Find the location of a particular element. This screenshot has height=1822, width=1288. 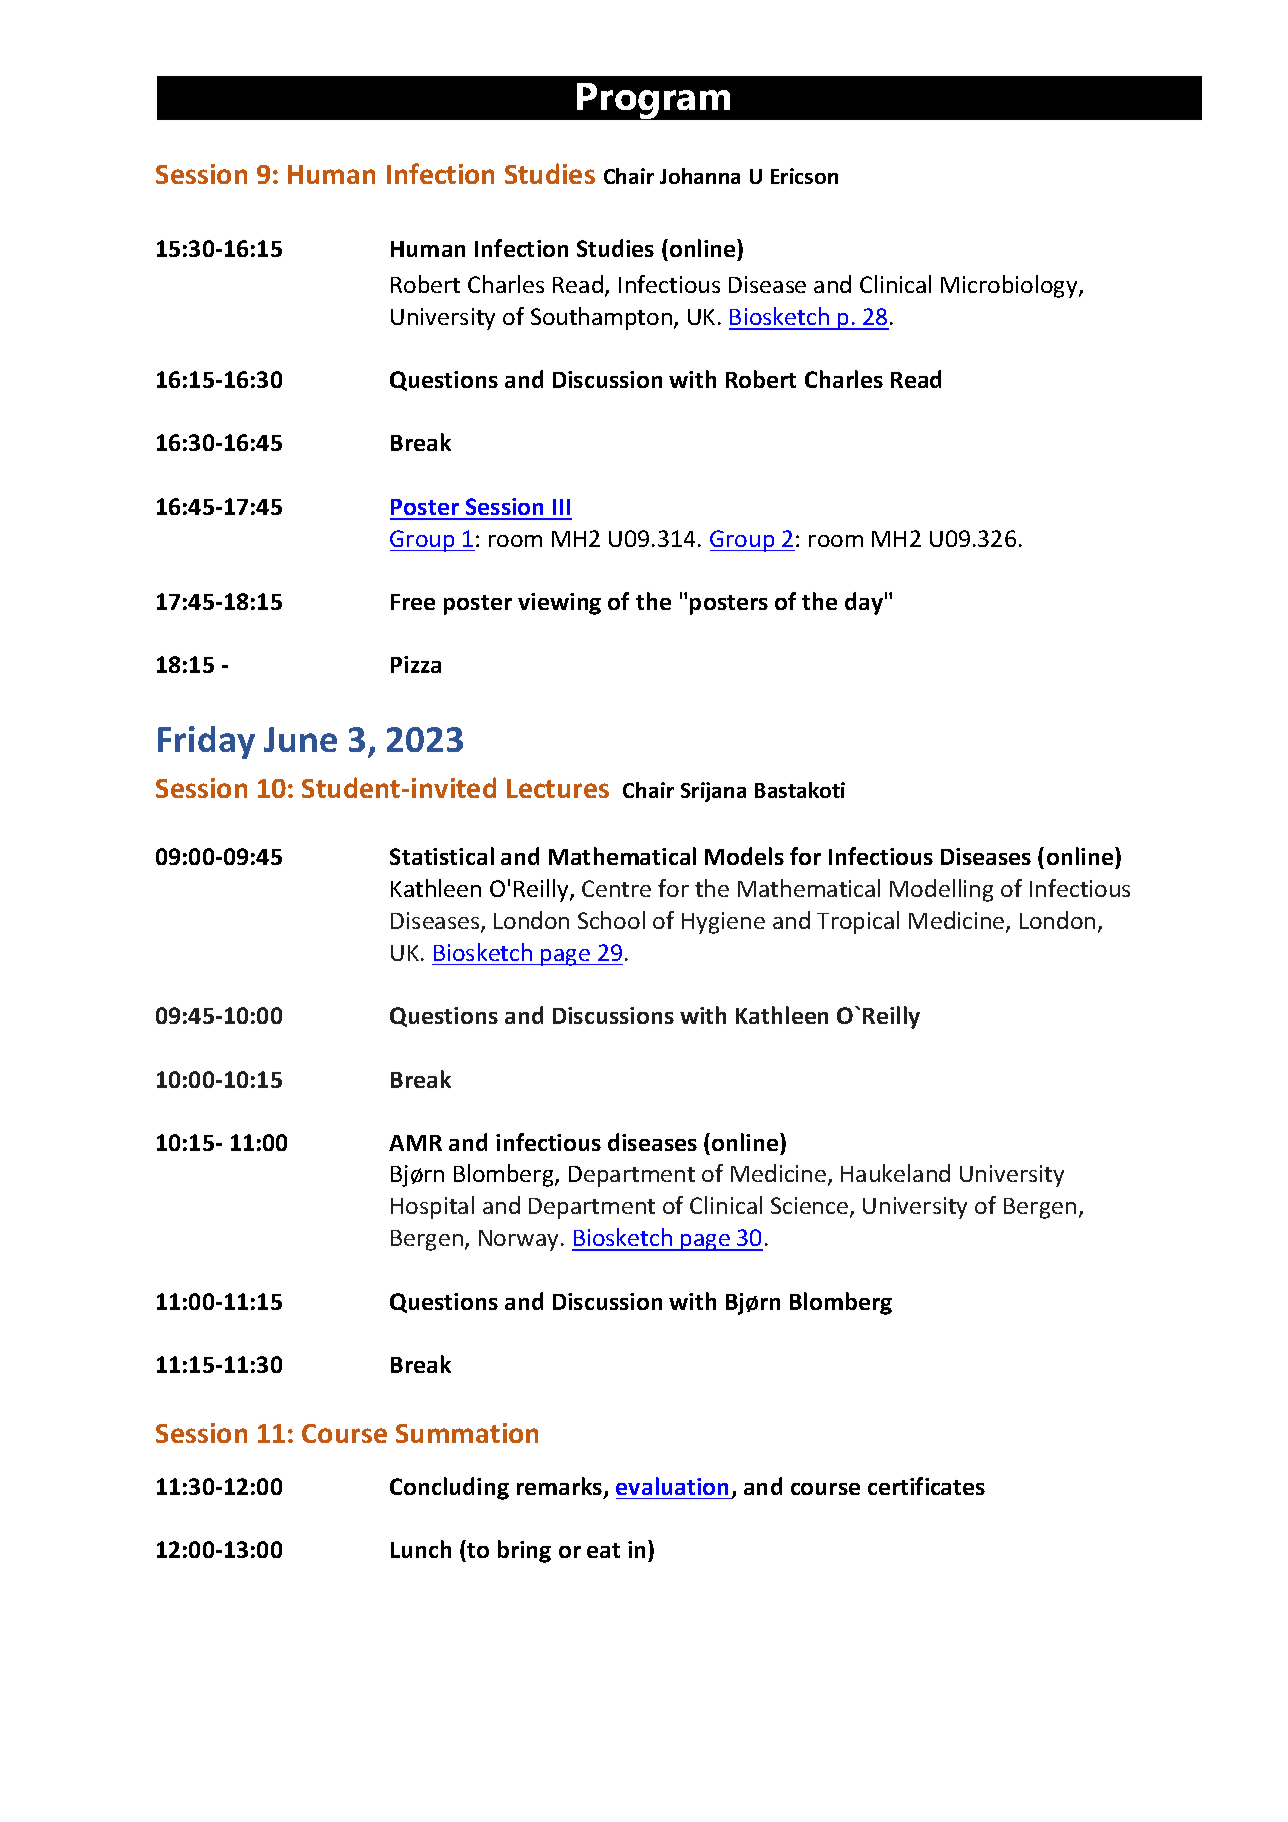

Modelling is located at coordinates (941, 890).
